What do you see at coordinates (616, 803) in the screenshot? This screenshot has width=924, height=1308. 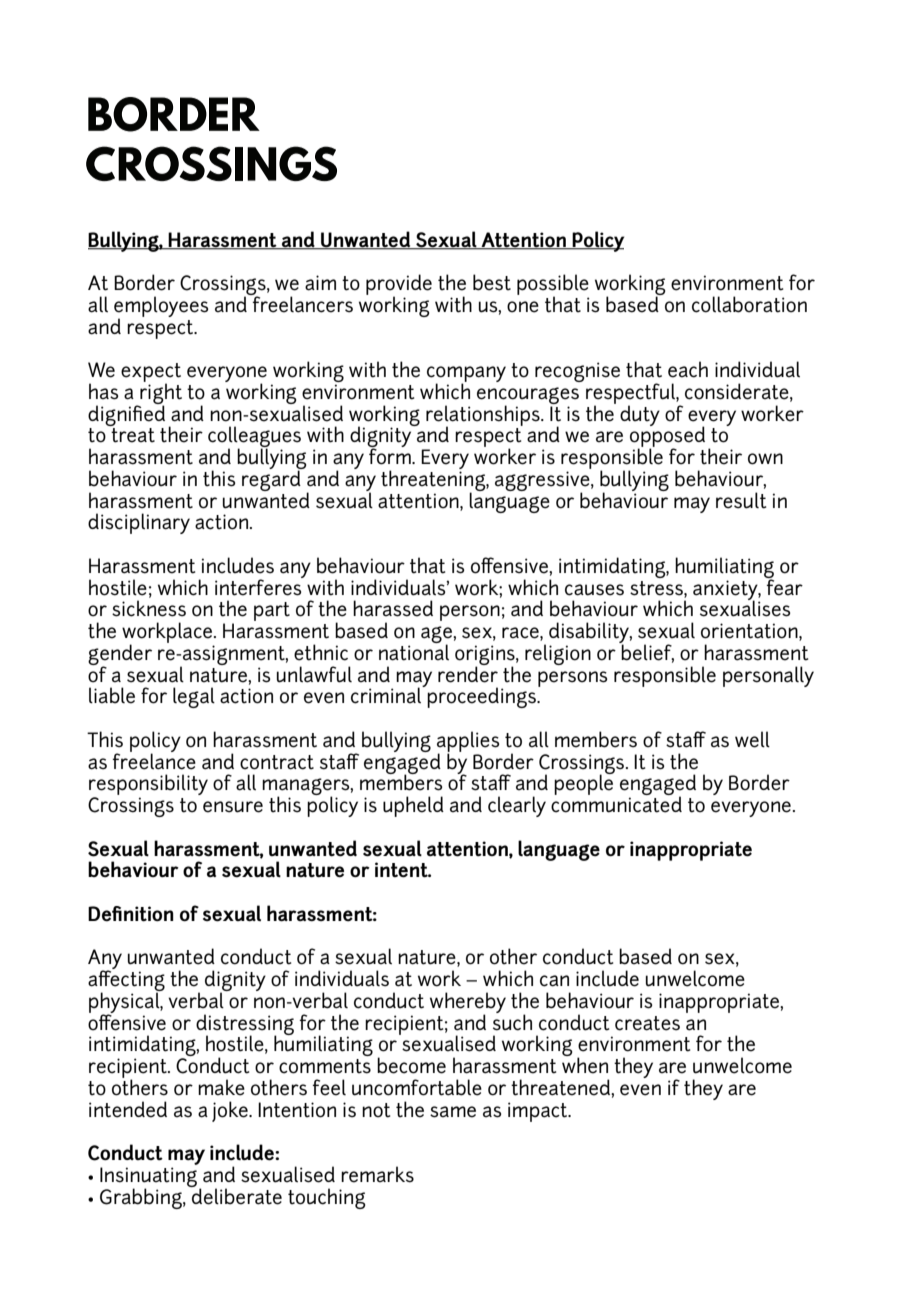 I see `communicated` at bounding box center [616, 803].
